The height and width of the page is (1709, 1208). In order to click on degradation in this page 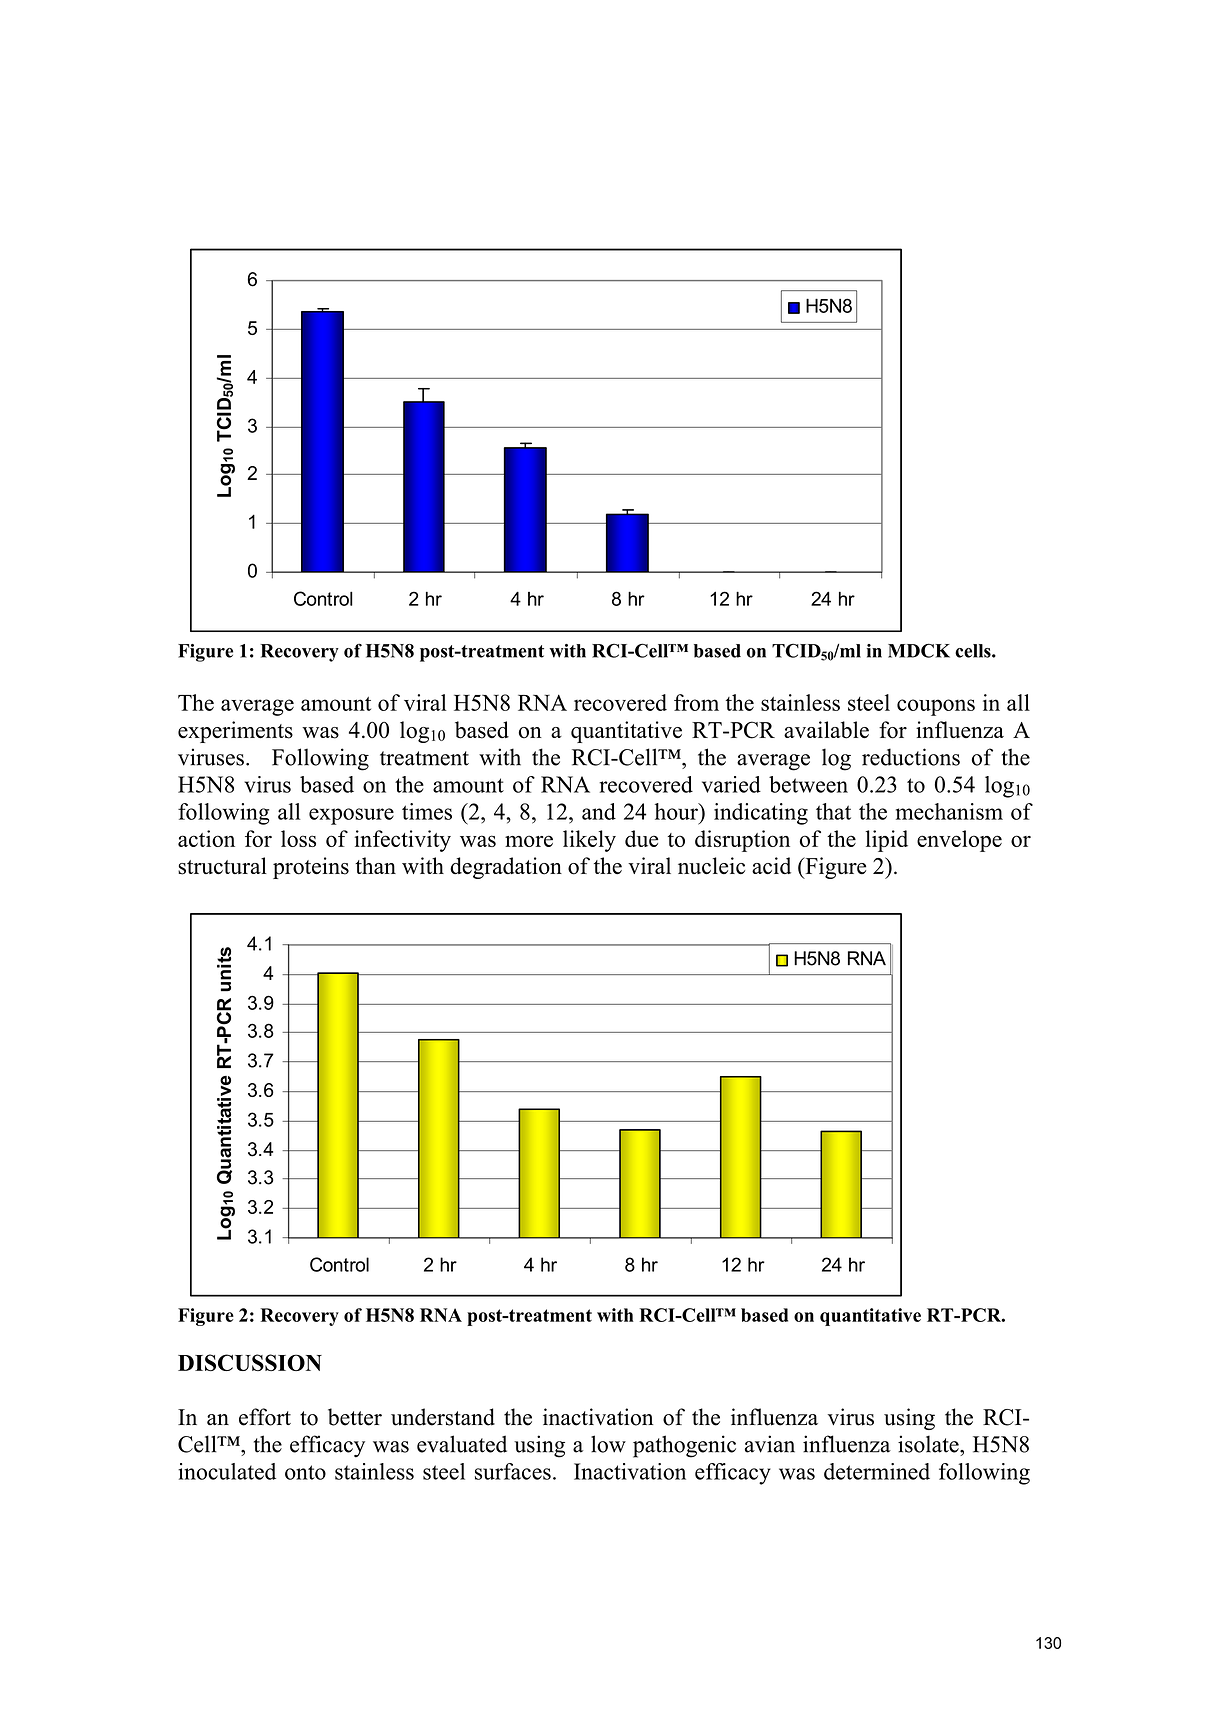, I will do `click(506, 868)`.
